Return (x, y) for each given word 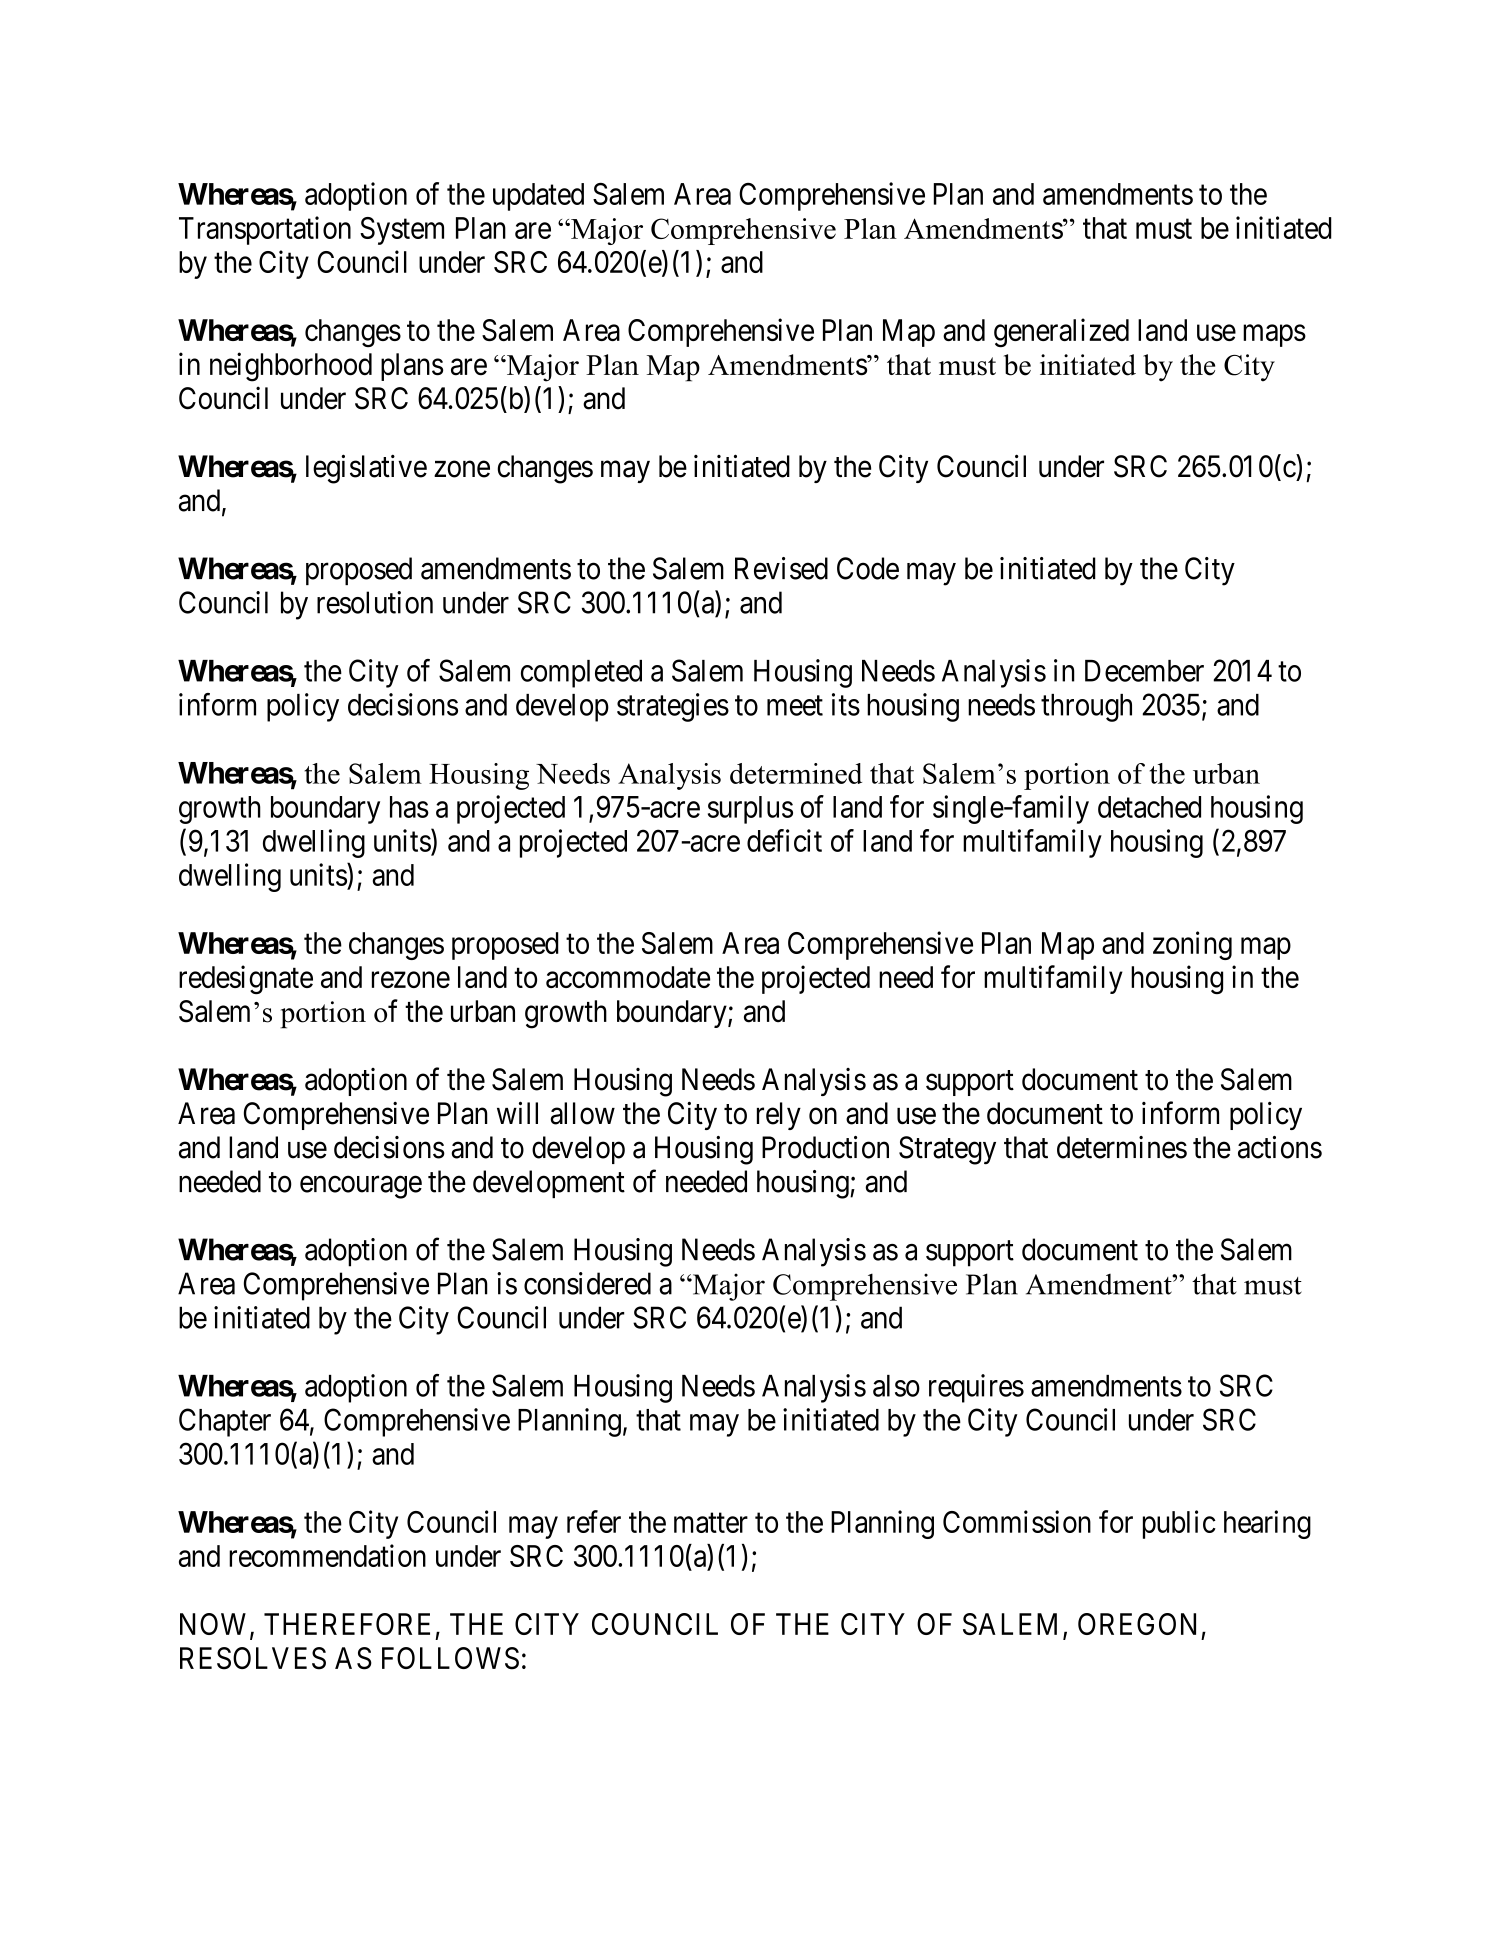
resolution (375, 602)
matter (711, 1523)
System (402, 231)
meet (795, 706)
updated (538, 197)
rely (779, 1116)
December (1144, 671)
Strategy (947, 1150)
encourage (361, 1187)
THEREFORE (347, 1624)
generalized (1061, 332)
